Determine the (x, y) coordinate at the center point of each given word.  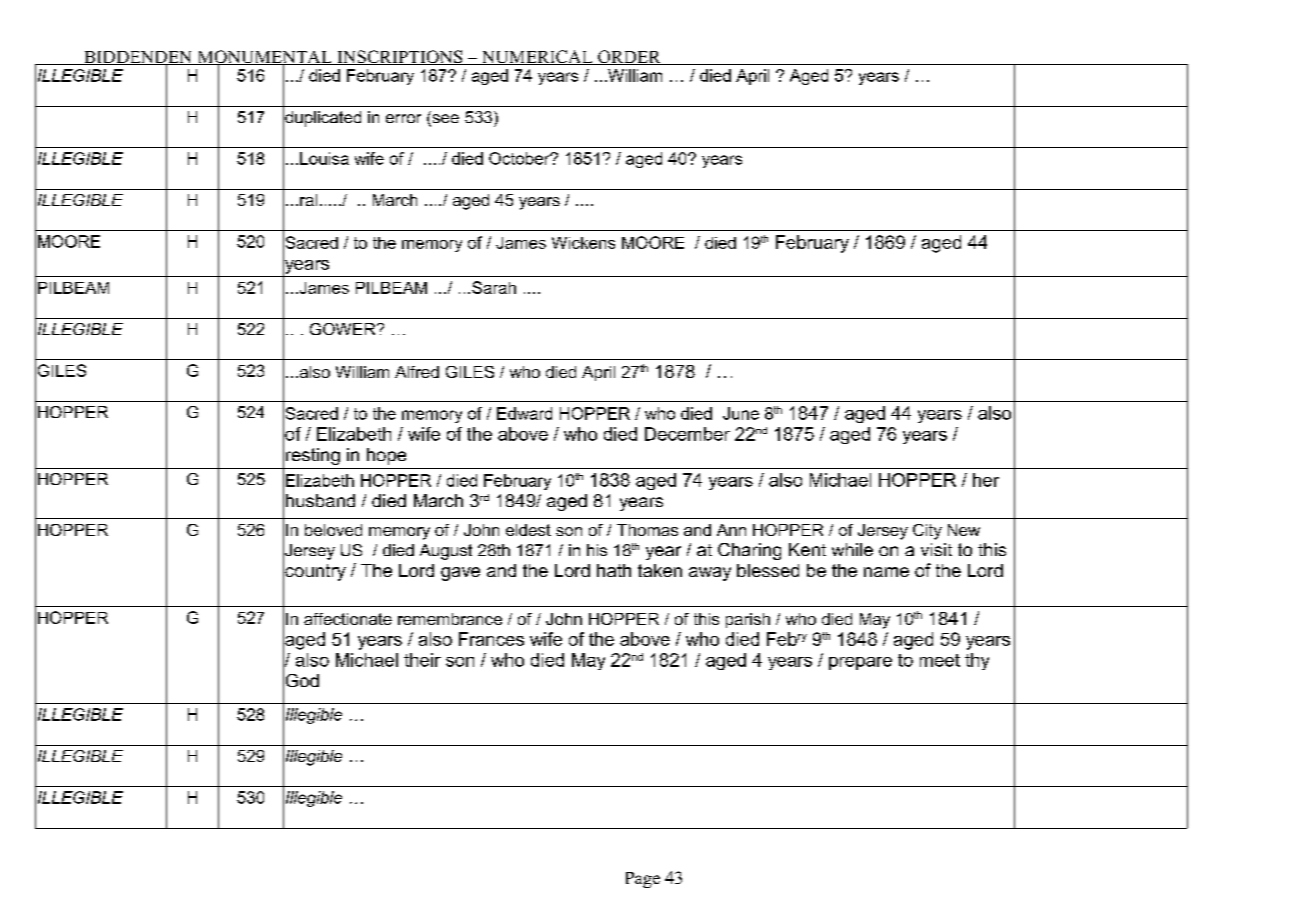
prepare (860, 663)
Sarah (494, 287)
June (741, 413)
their (422, 660)
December (687, 434)
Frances (491, 639)
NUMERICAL (537, 57)
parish (748, 620)
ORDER (629, 57)
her (986, 480)
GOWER (344, 329)
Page (643, 880)
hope (386, 456)
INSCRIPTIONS (400, 57)
